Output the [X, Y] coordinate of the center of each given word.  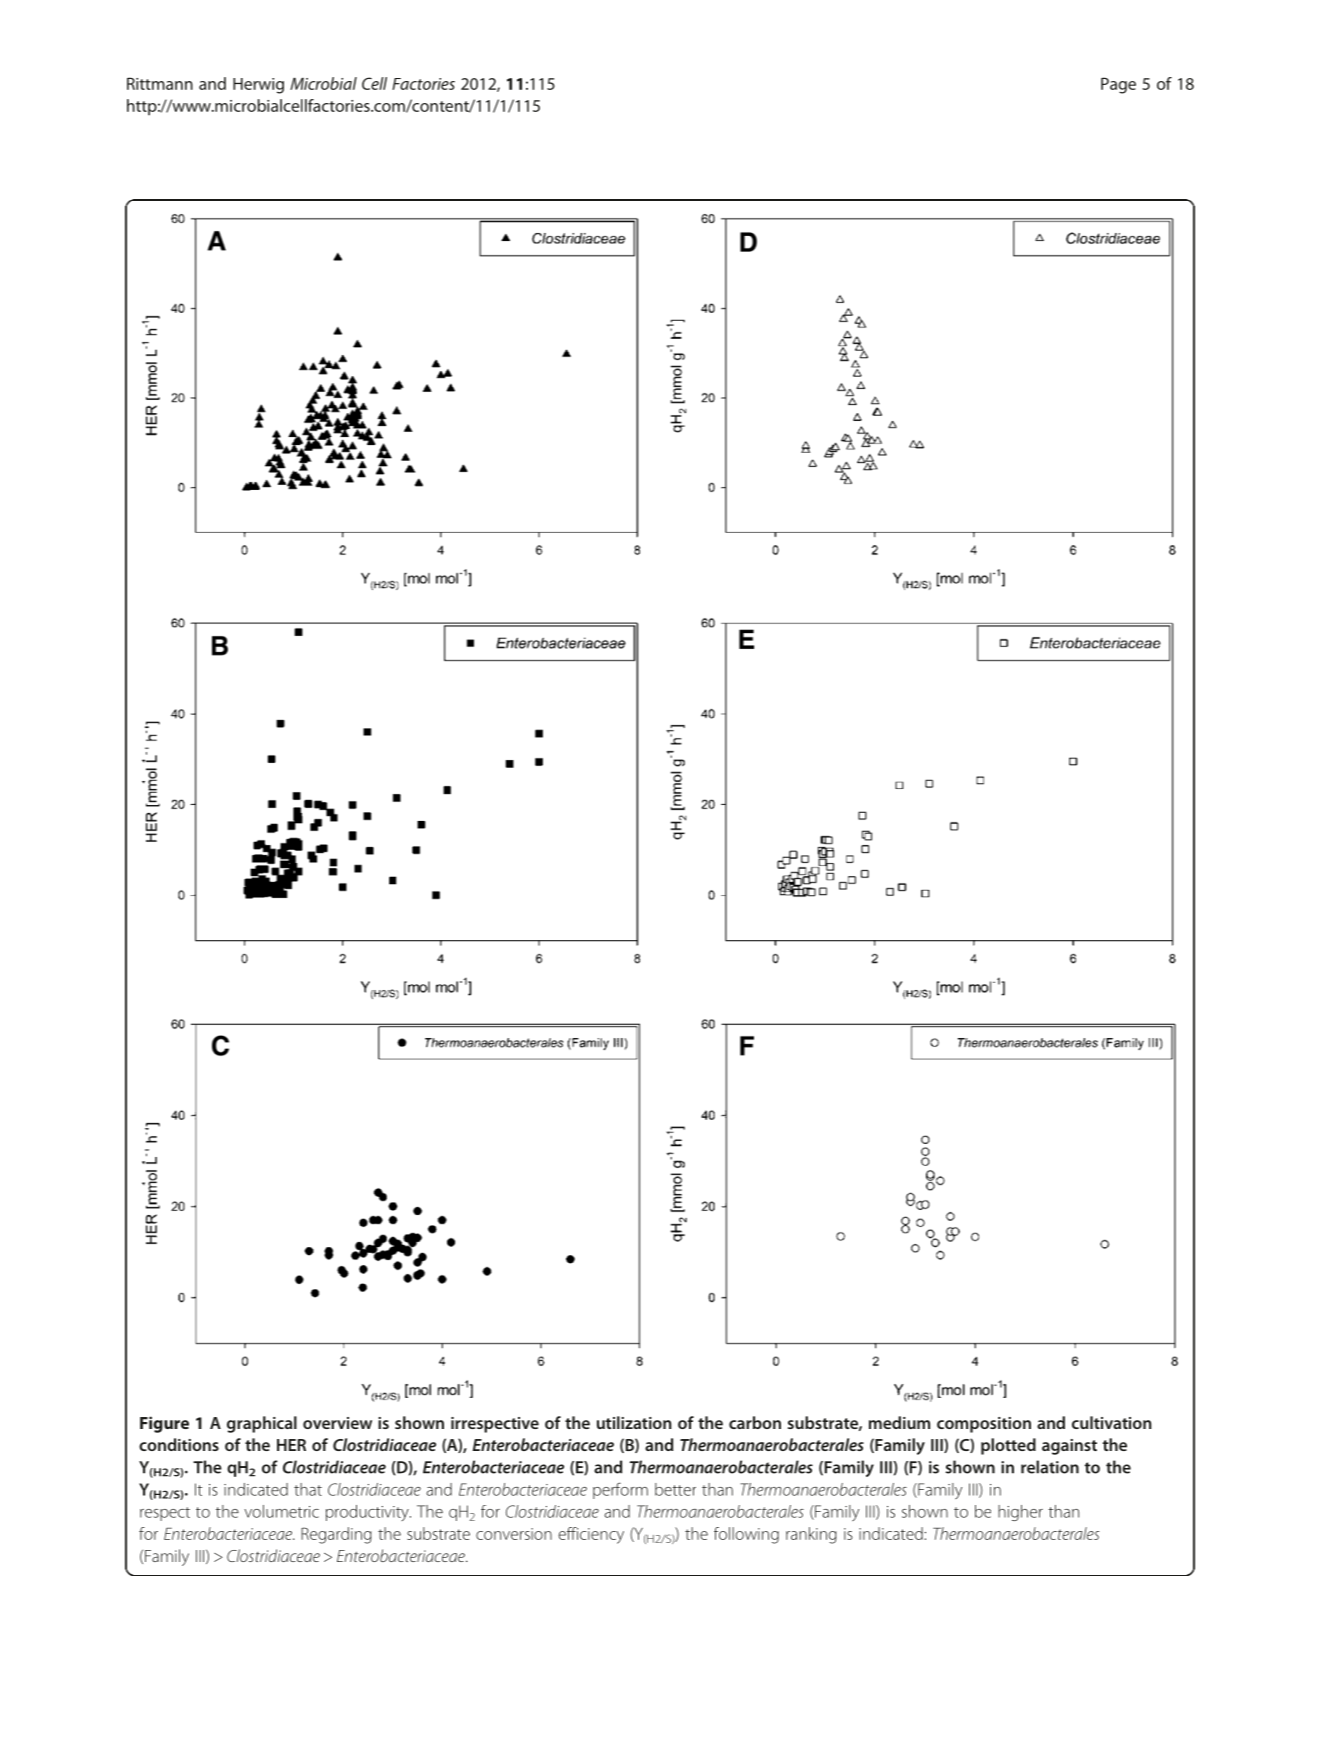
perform [620, 1490]
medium [899, 1422]
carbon [755, 1422]
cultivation [1112, 1422]
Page [1118, 85]
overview [337, 1423]
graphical [262, 1424]
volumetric [281, 1511]
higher [1020, 1513]
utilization [634, 1422]
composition [984, 1425]
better [675, 1489]
